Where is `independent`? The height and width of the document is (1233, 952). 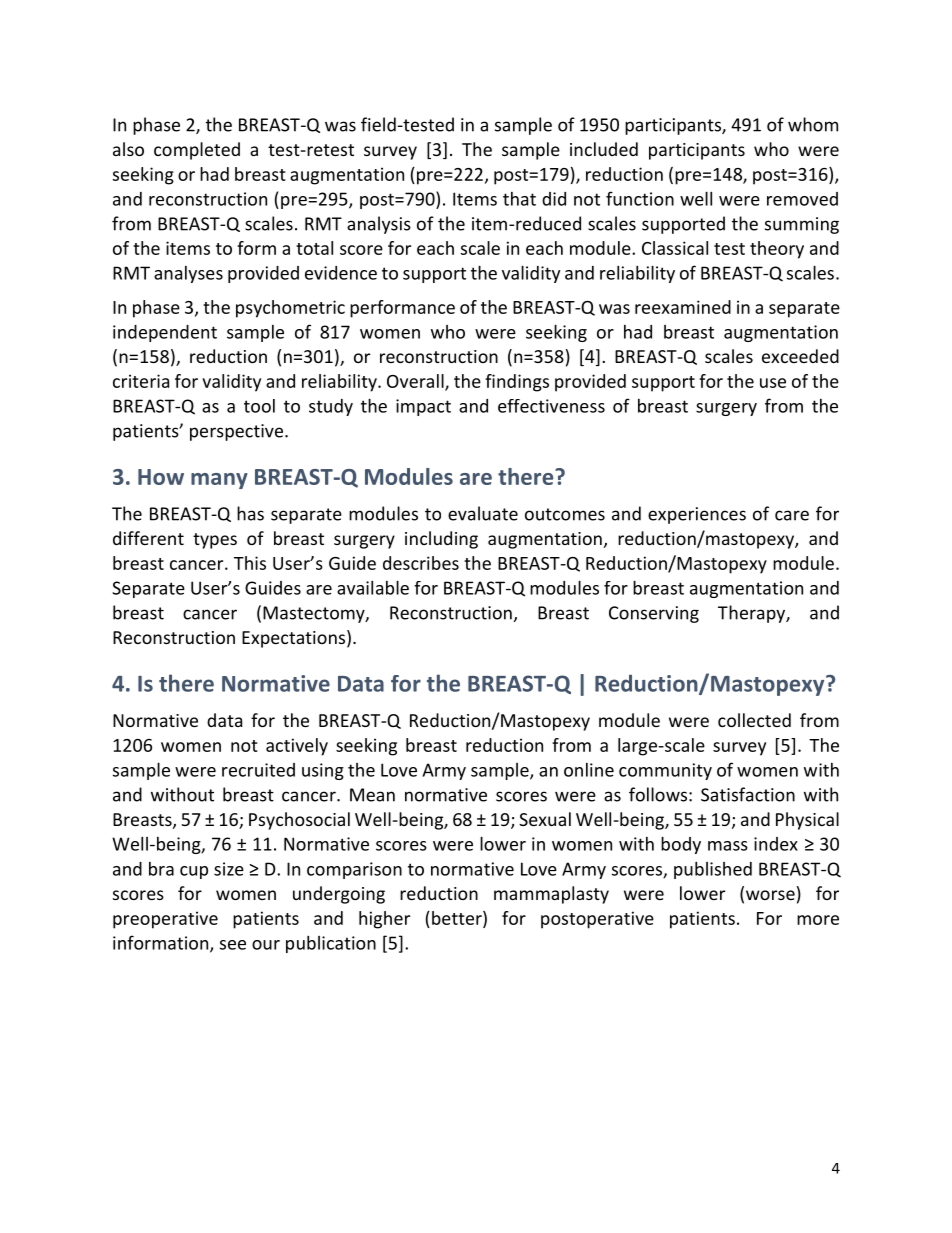
independent is located at coordinates (165, 333).
